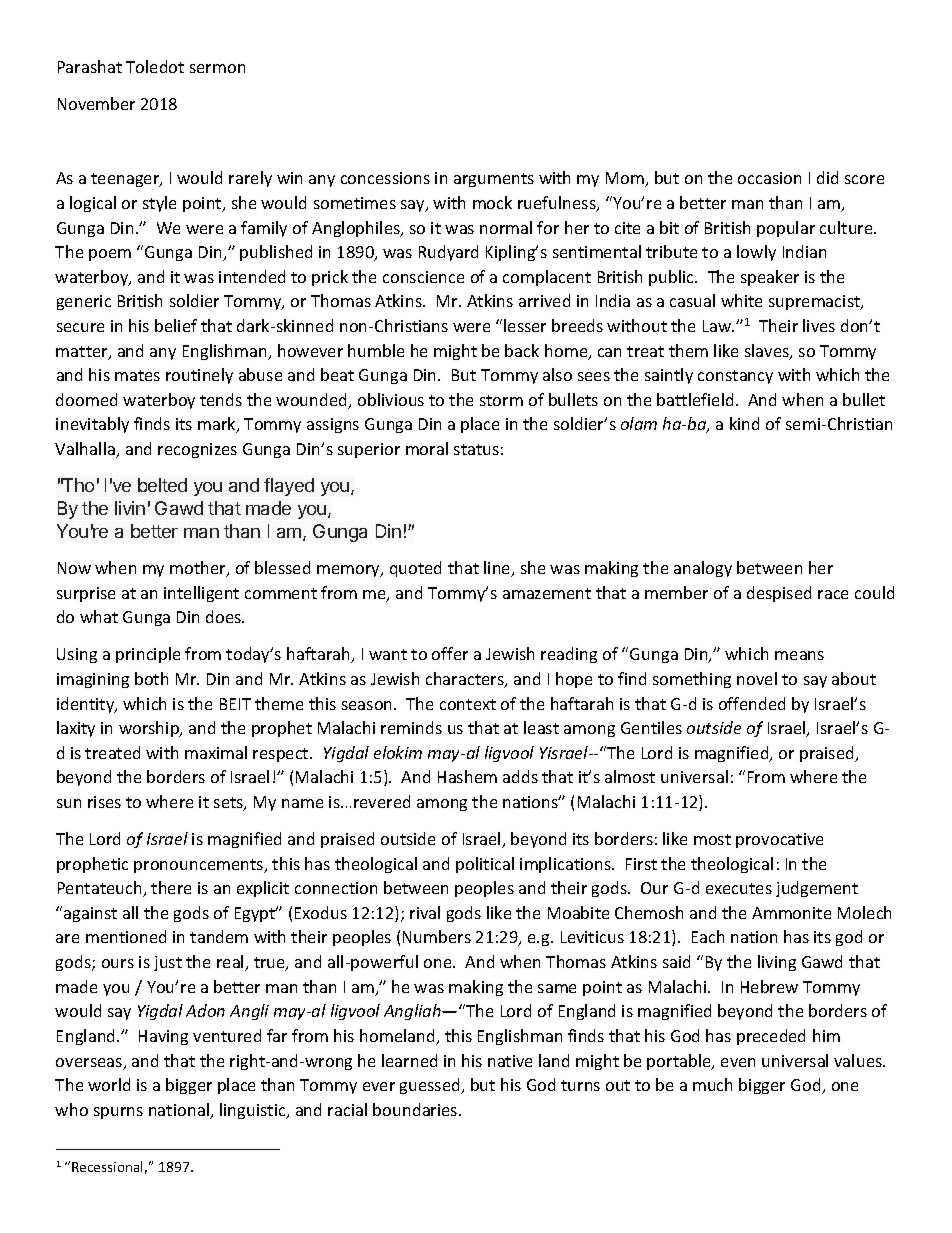  I want to click on occasion, so click(769, 178).
